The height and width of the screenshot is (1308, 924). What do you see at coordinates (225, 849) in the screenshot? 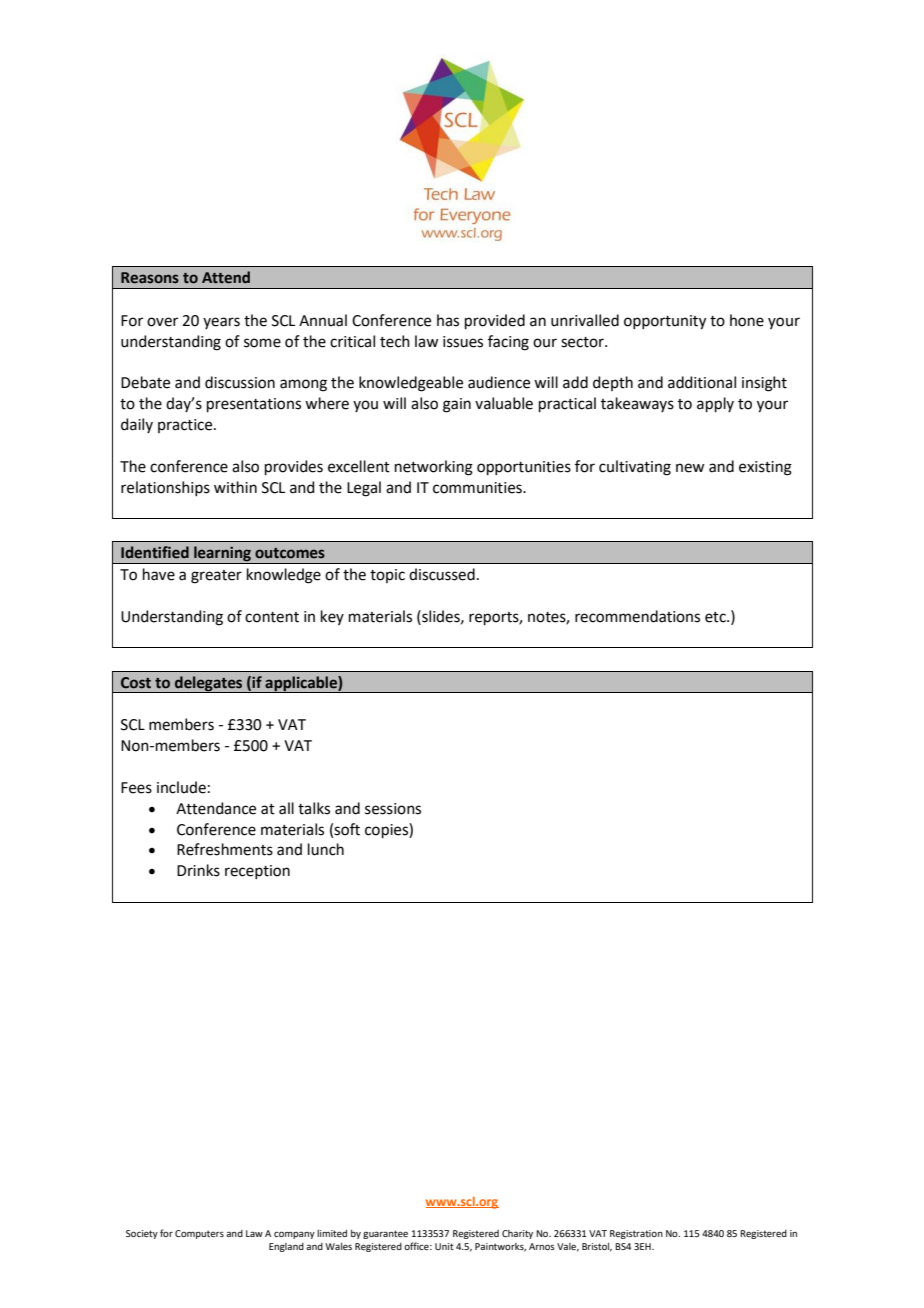
I see `Refreshments` at bounding box center [225, 849].
